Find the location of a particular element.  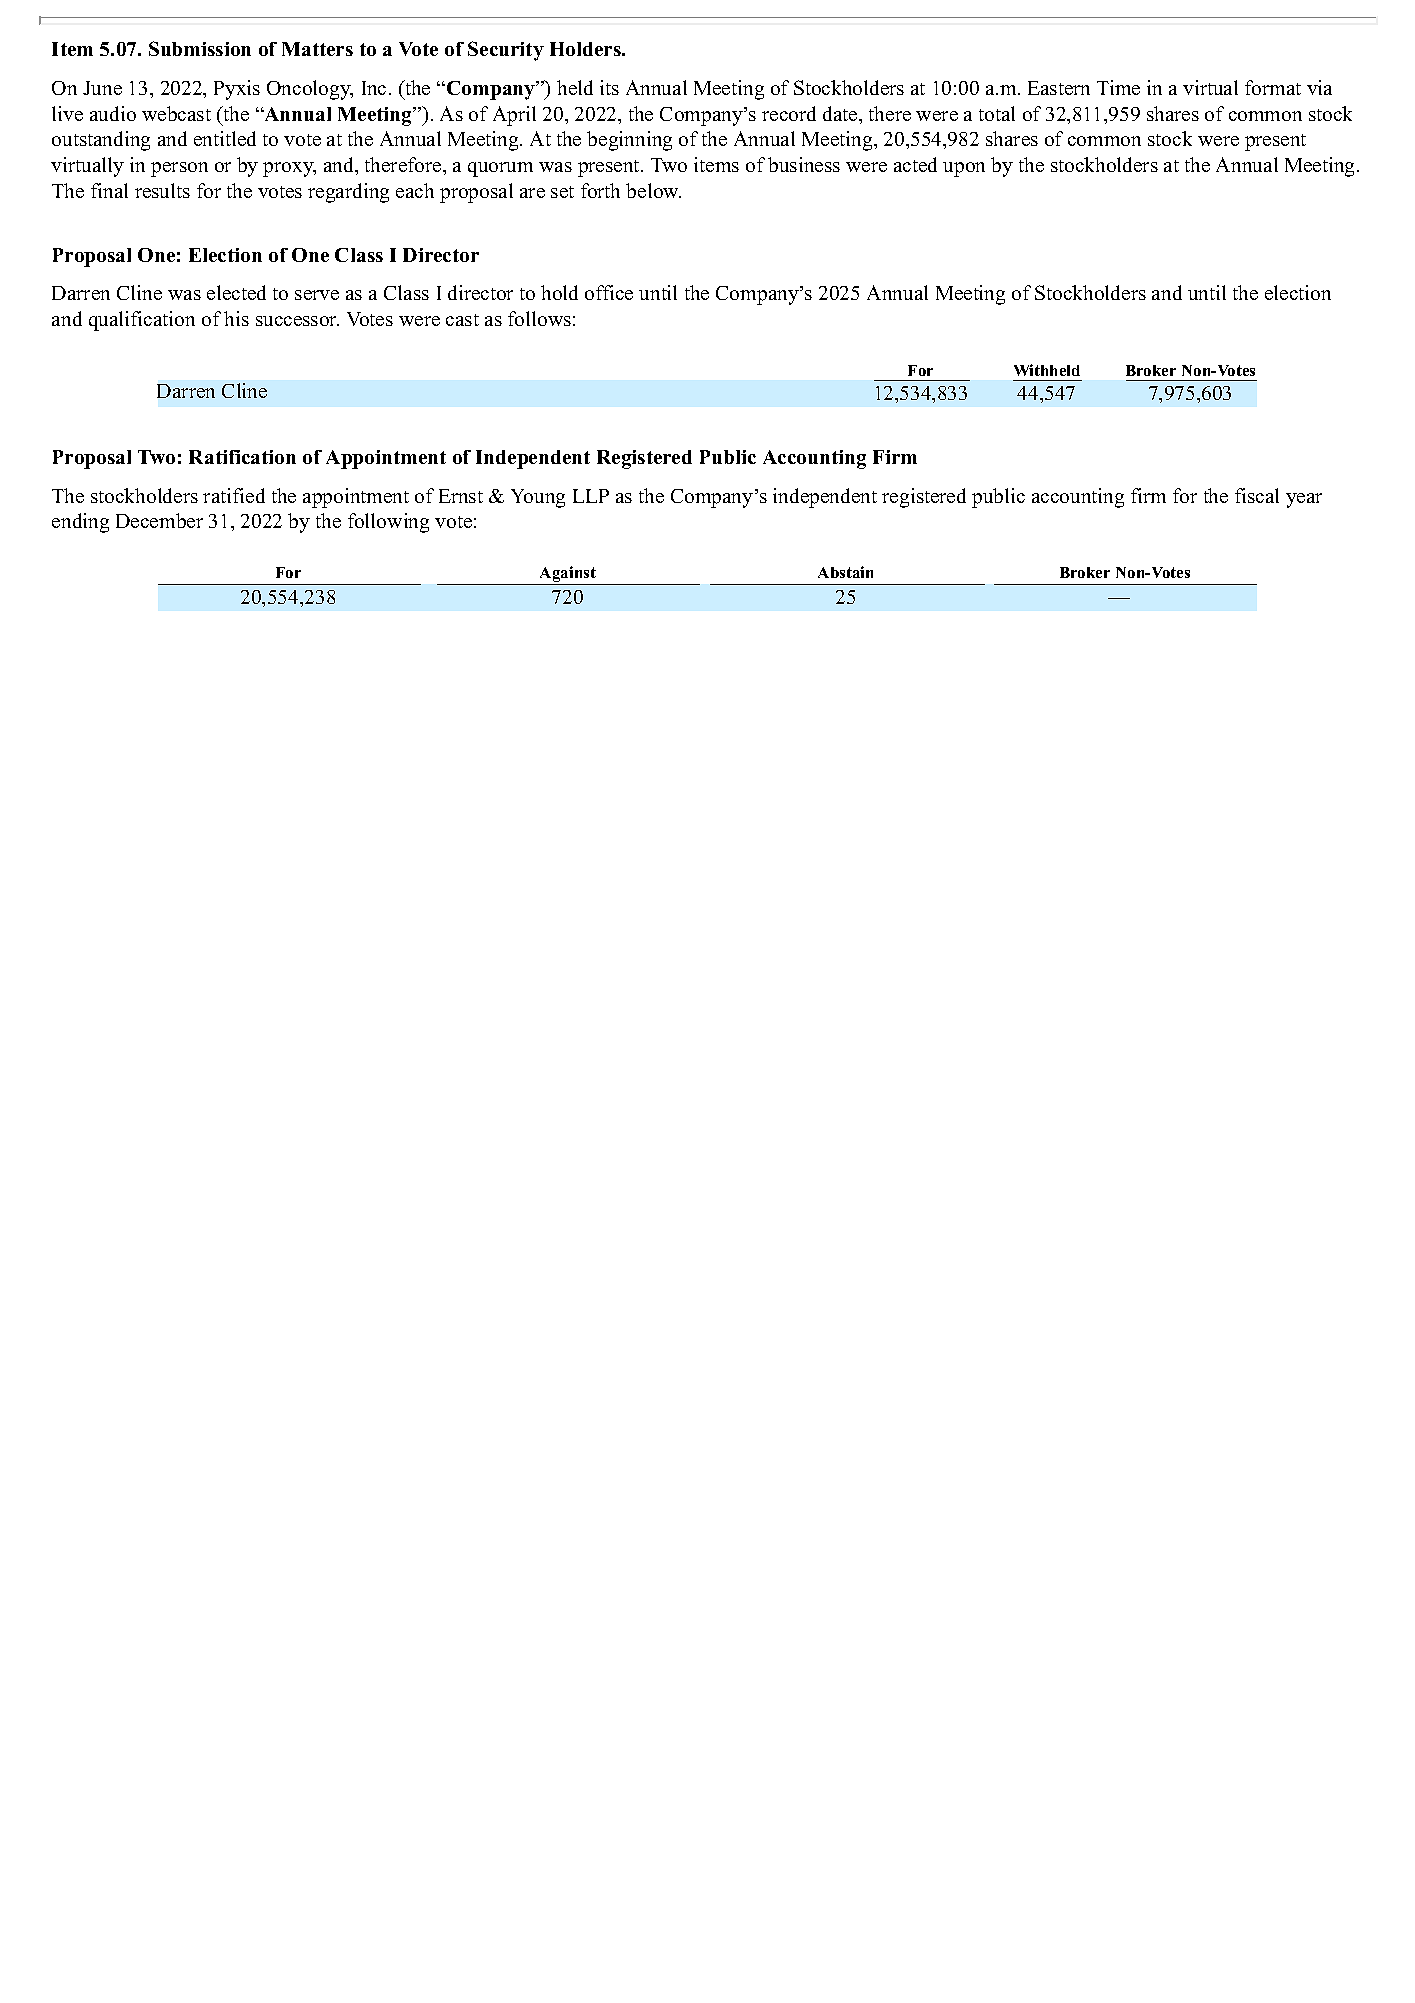

office is located at coordinates (609, 292).
